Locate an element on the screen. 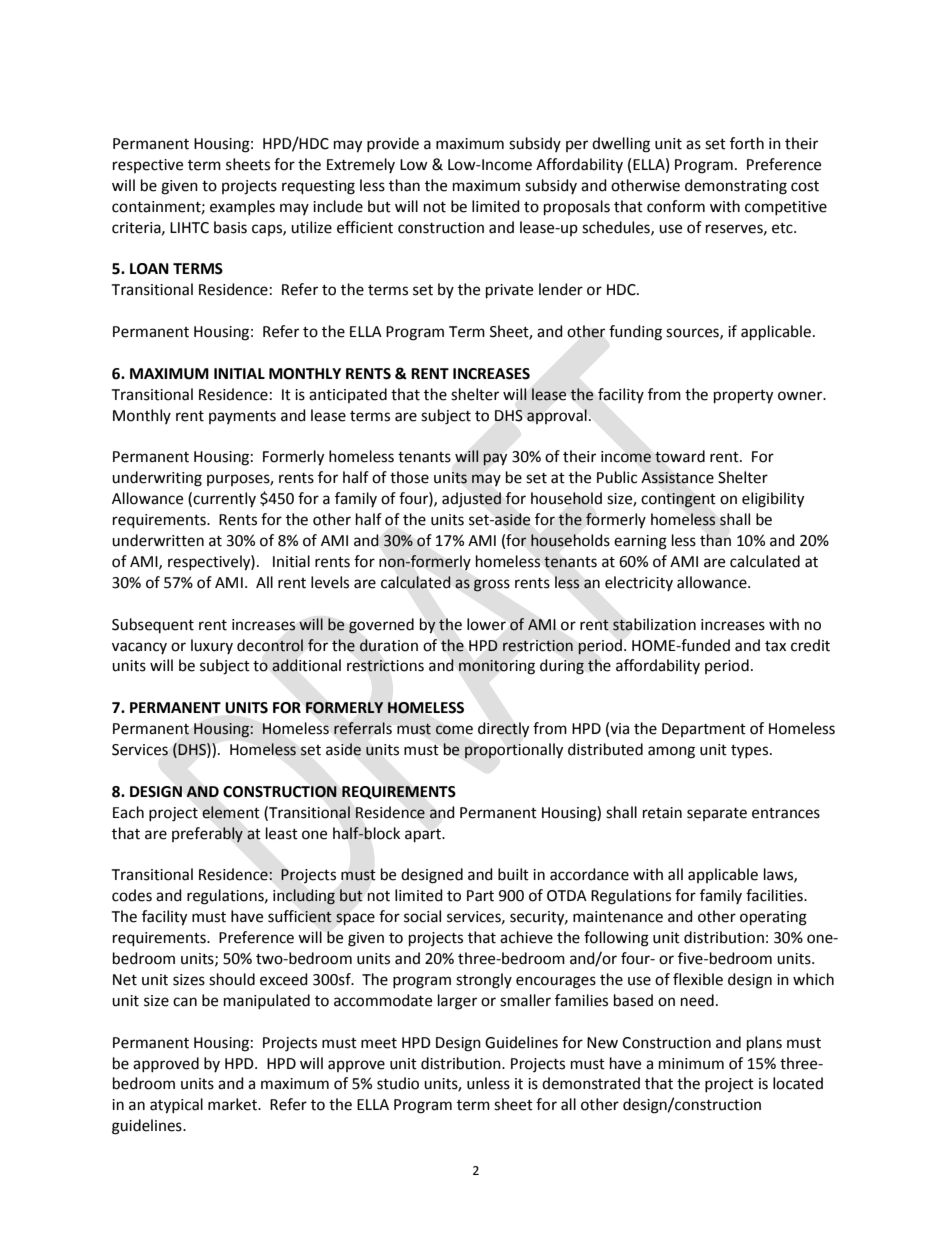 The width and height of the screenshot is (952, 1233). minimum is located at coordinates (691, 1064).
